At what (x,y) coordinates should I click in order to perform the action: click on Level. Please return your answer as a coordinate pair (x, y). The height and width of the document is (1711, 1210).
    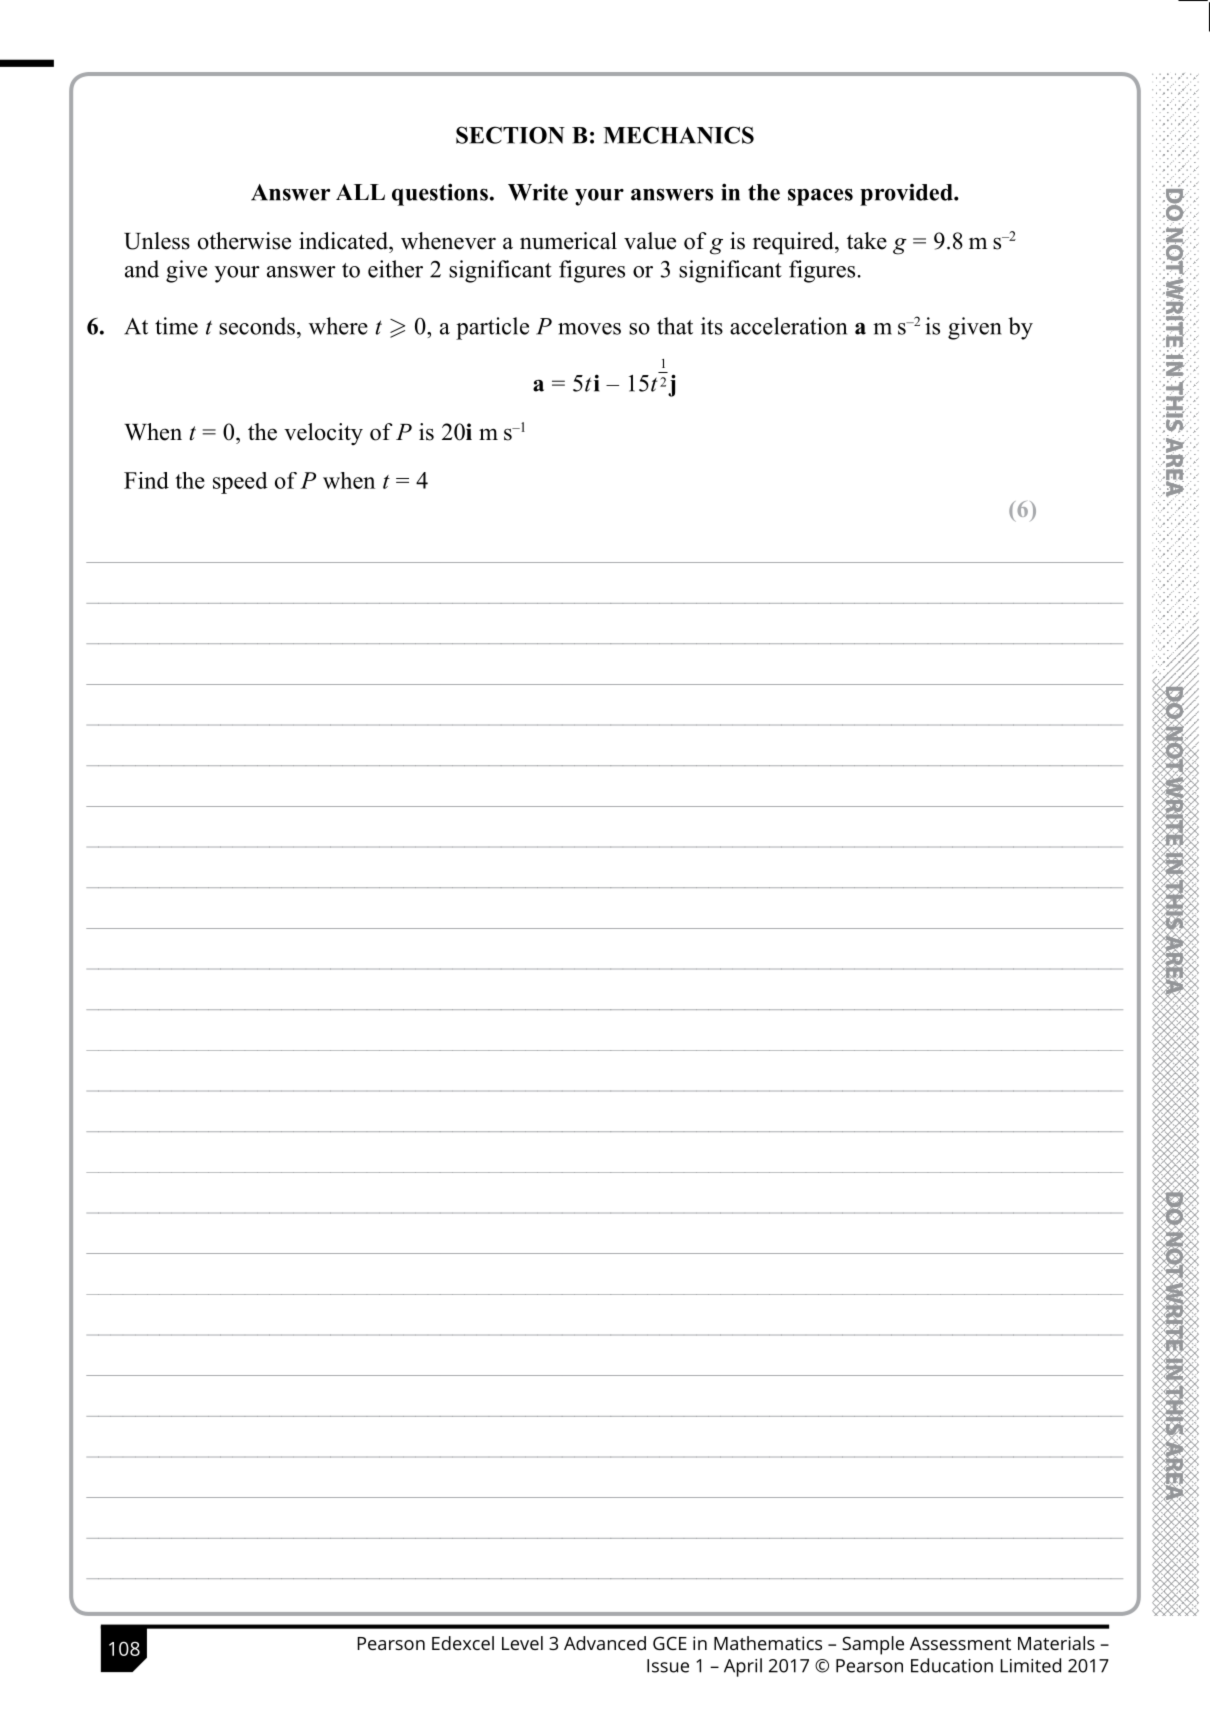
    Looking at the image, I should click on (522, 1643).
